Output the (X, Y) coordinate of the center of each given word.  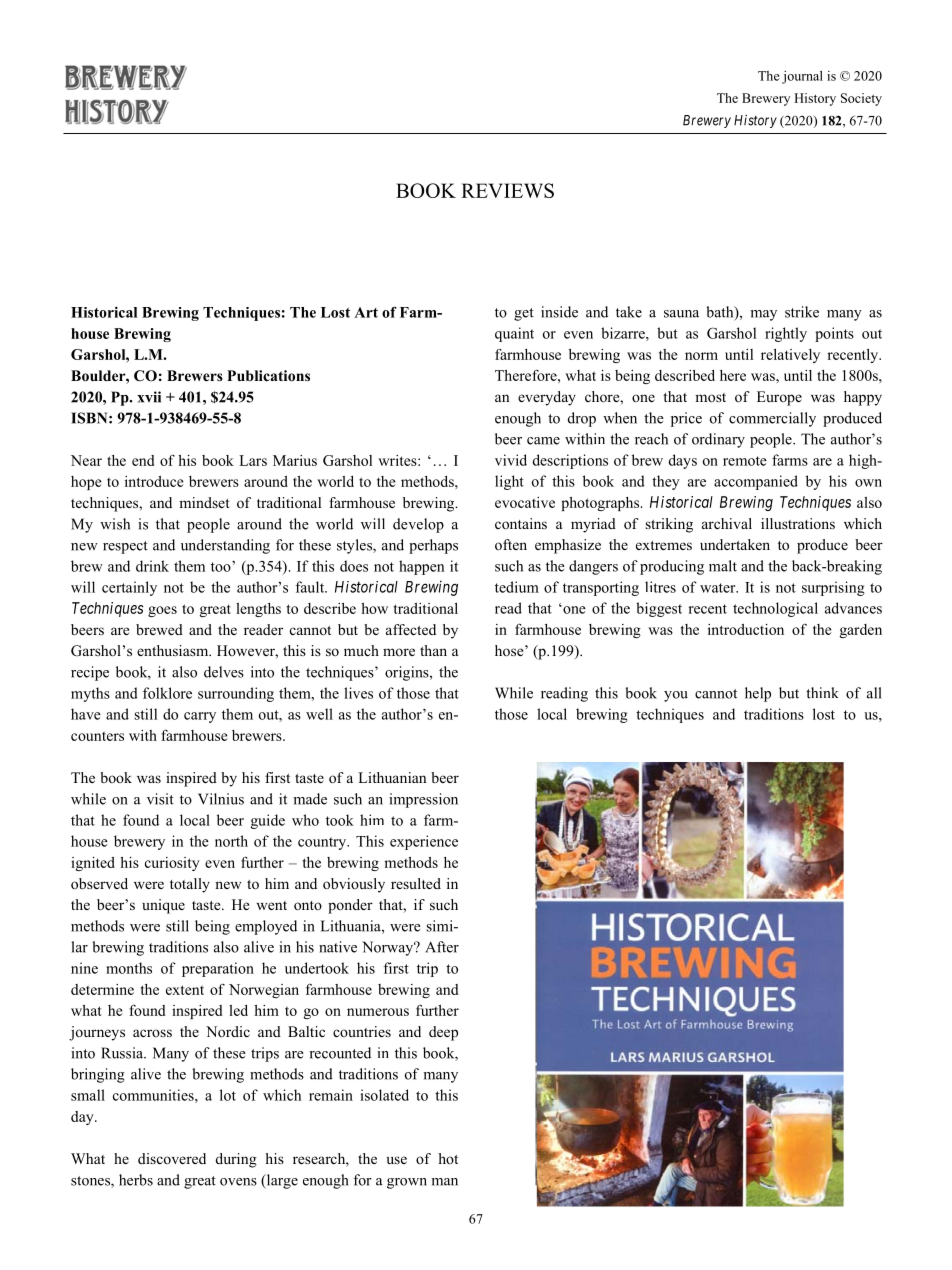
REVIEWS (507, 190)
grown (407, 1183)
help (758, 694)
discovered (172, 1158)
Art (366, 312)
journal (802, 77)
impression (423, 800)
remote (745, 461)
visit (160, 799)
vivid (511, 460)
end (143, 460)
